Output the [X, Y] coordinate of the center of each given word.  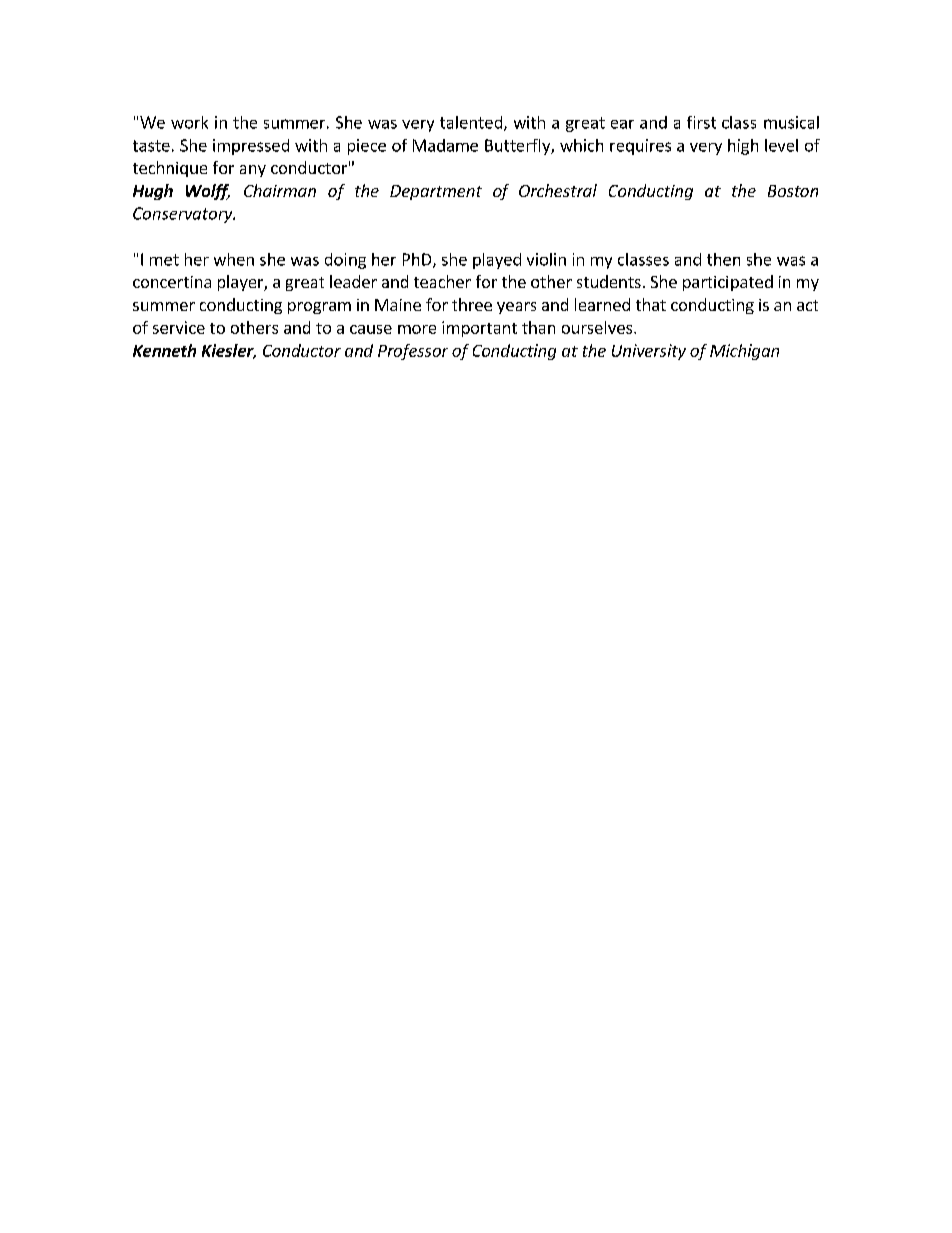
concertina [172, 282]
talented [472, 123]
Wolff [208, 192]
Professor [413, 352]
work [189, 122]
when [234, 259]
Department [436, 192]
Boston [793, 191]
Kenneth [164, 350]
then [723, 259]
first [701, 122]
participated [728, 283]
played [497, 261]
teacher [442, 281]
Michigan [744, 352]
